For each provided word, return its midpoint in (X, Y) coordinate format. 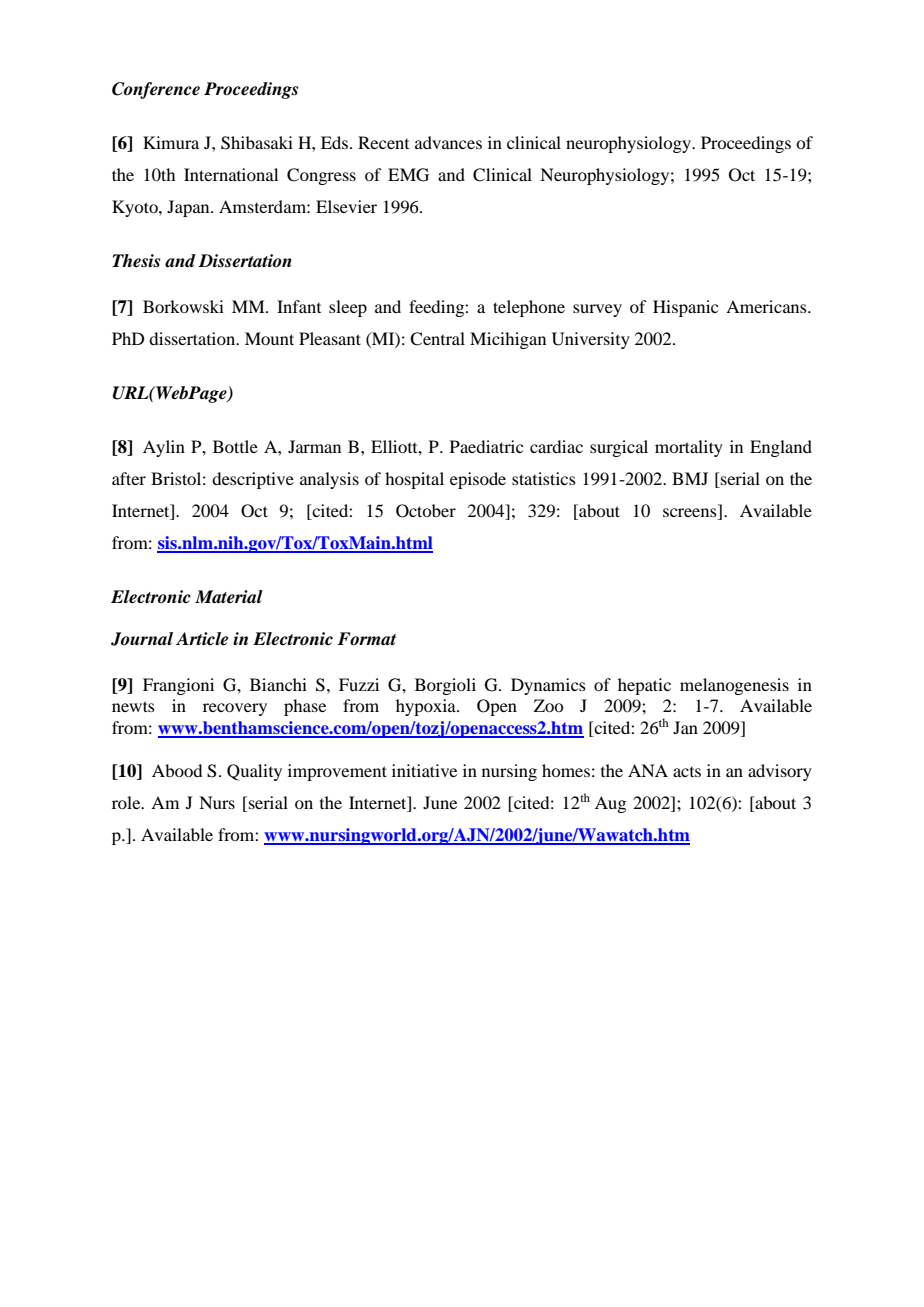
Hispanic (685, 308)
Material (229, 597)
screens (691, 514)
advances (448, 142)
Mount (269, 338)
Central (437, 339)
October (426, 511)
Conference (156, 90)
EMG (408, 175)
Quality (254, 772)
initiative (424, 770)
